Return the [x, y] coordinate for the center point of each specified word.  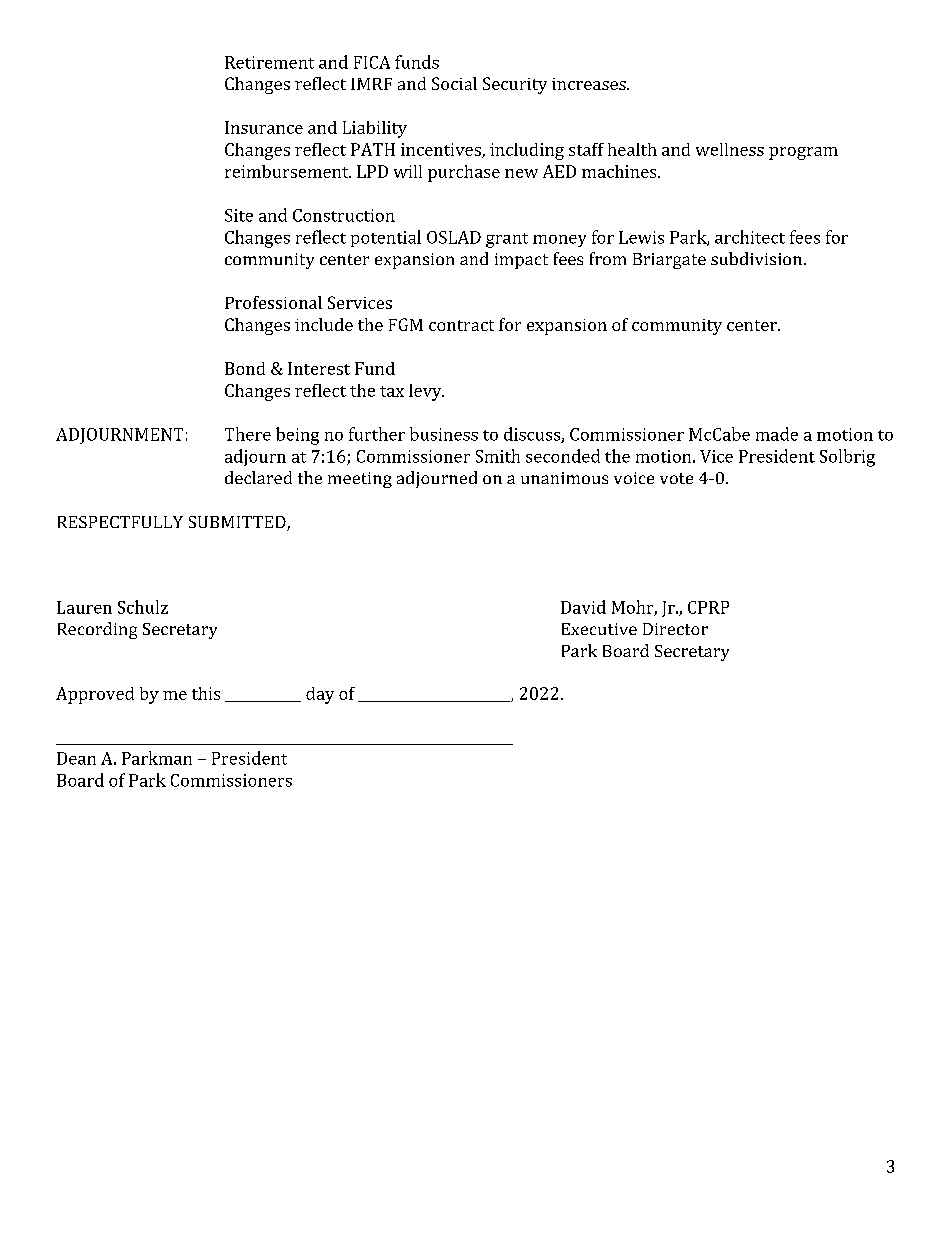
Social [454, 83]
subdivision [756, 258]
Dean [76, 758]
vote [676, 478]
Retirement [269, 62]
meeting [360, 480]
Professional [273, 302]
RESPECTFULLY [120, 522]
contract [461, 325]
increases [590, 84]
